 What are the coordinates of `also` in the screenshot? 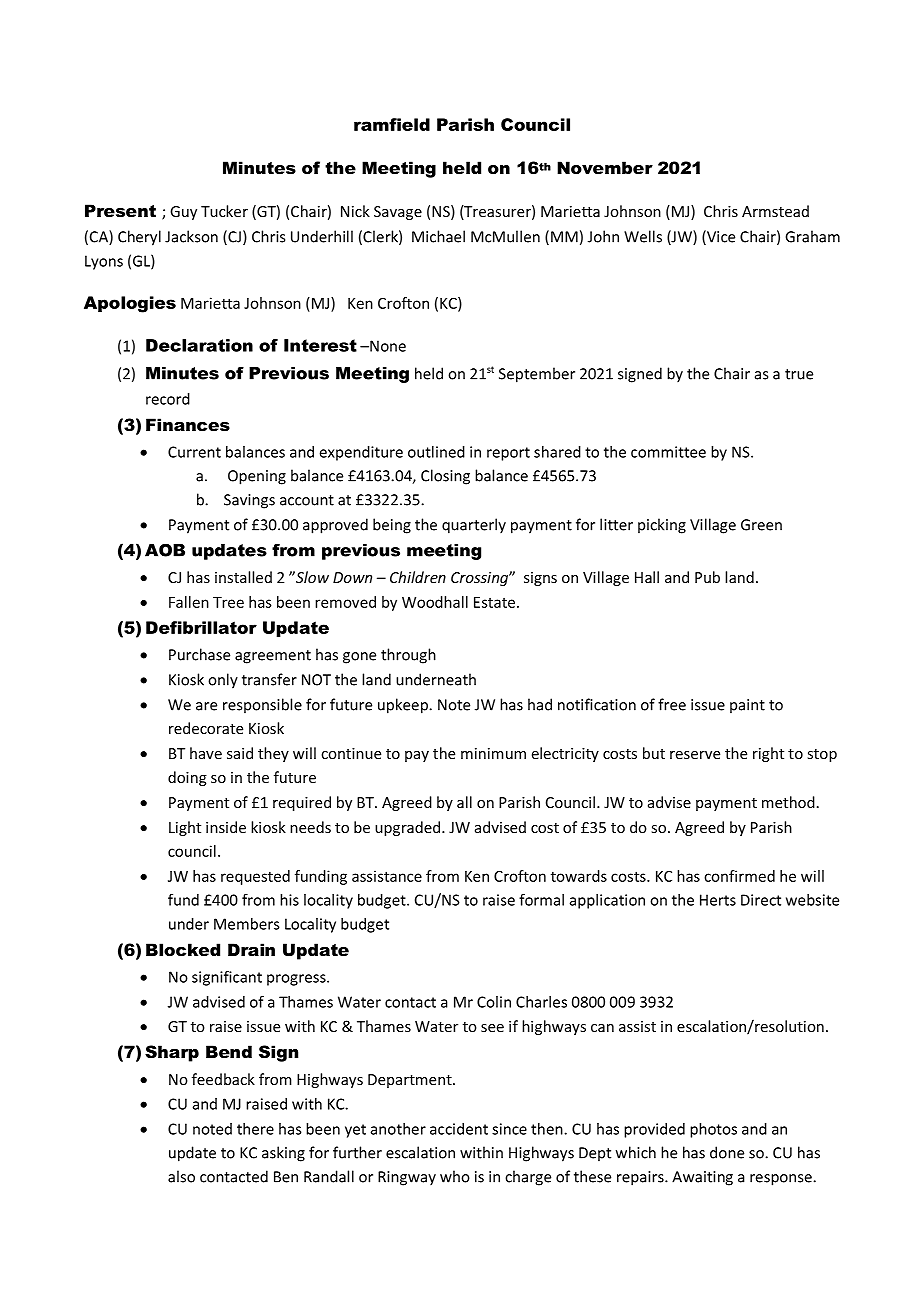 It's located at (181, 1176).
